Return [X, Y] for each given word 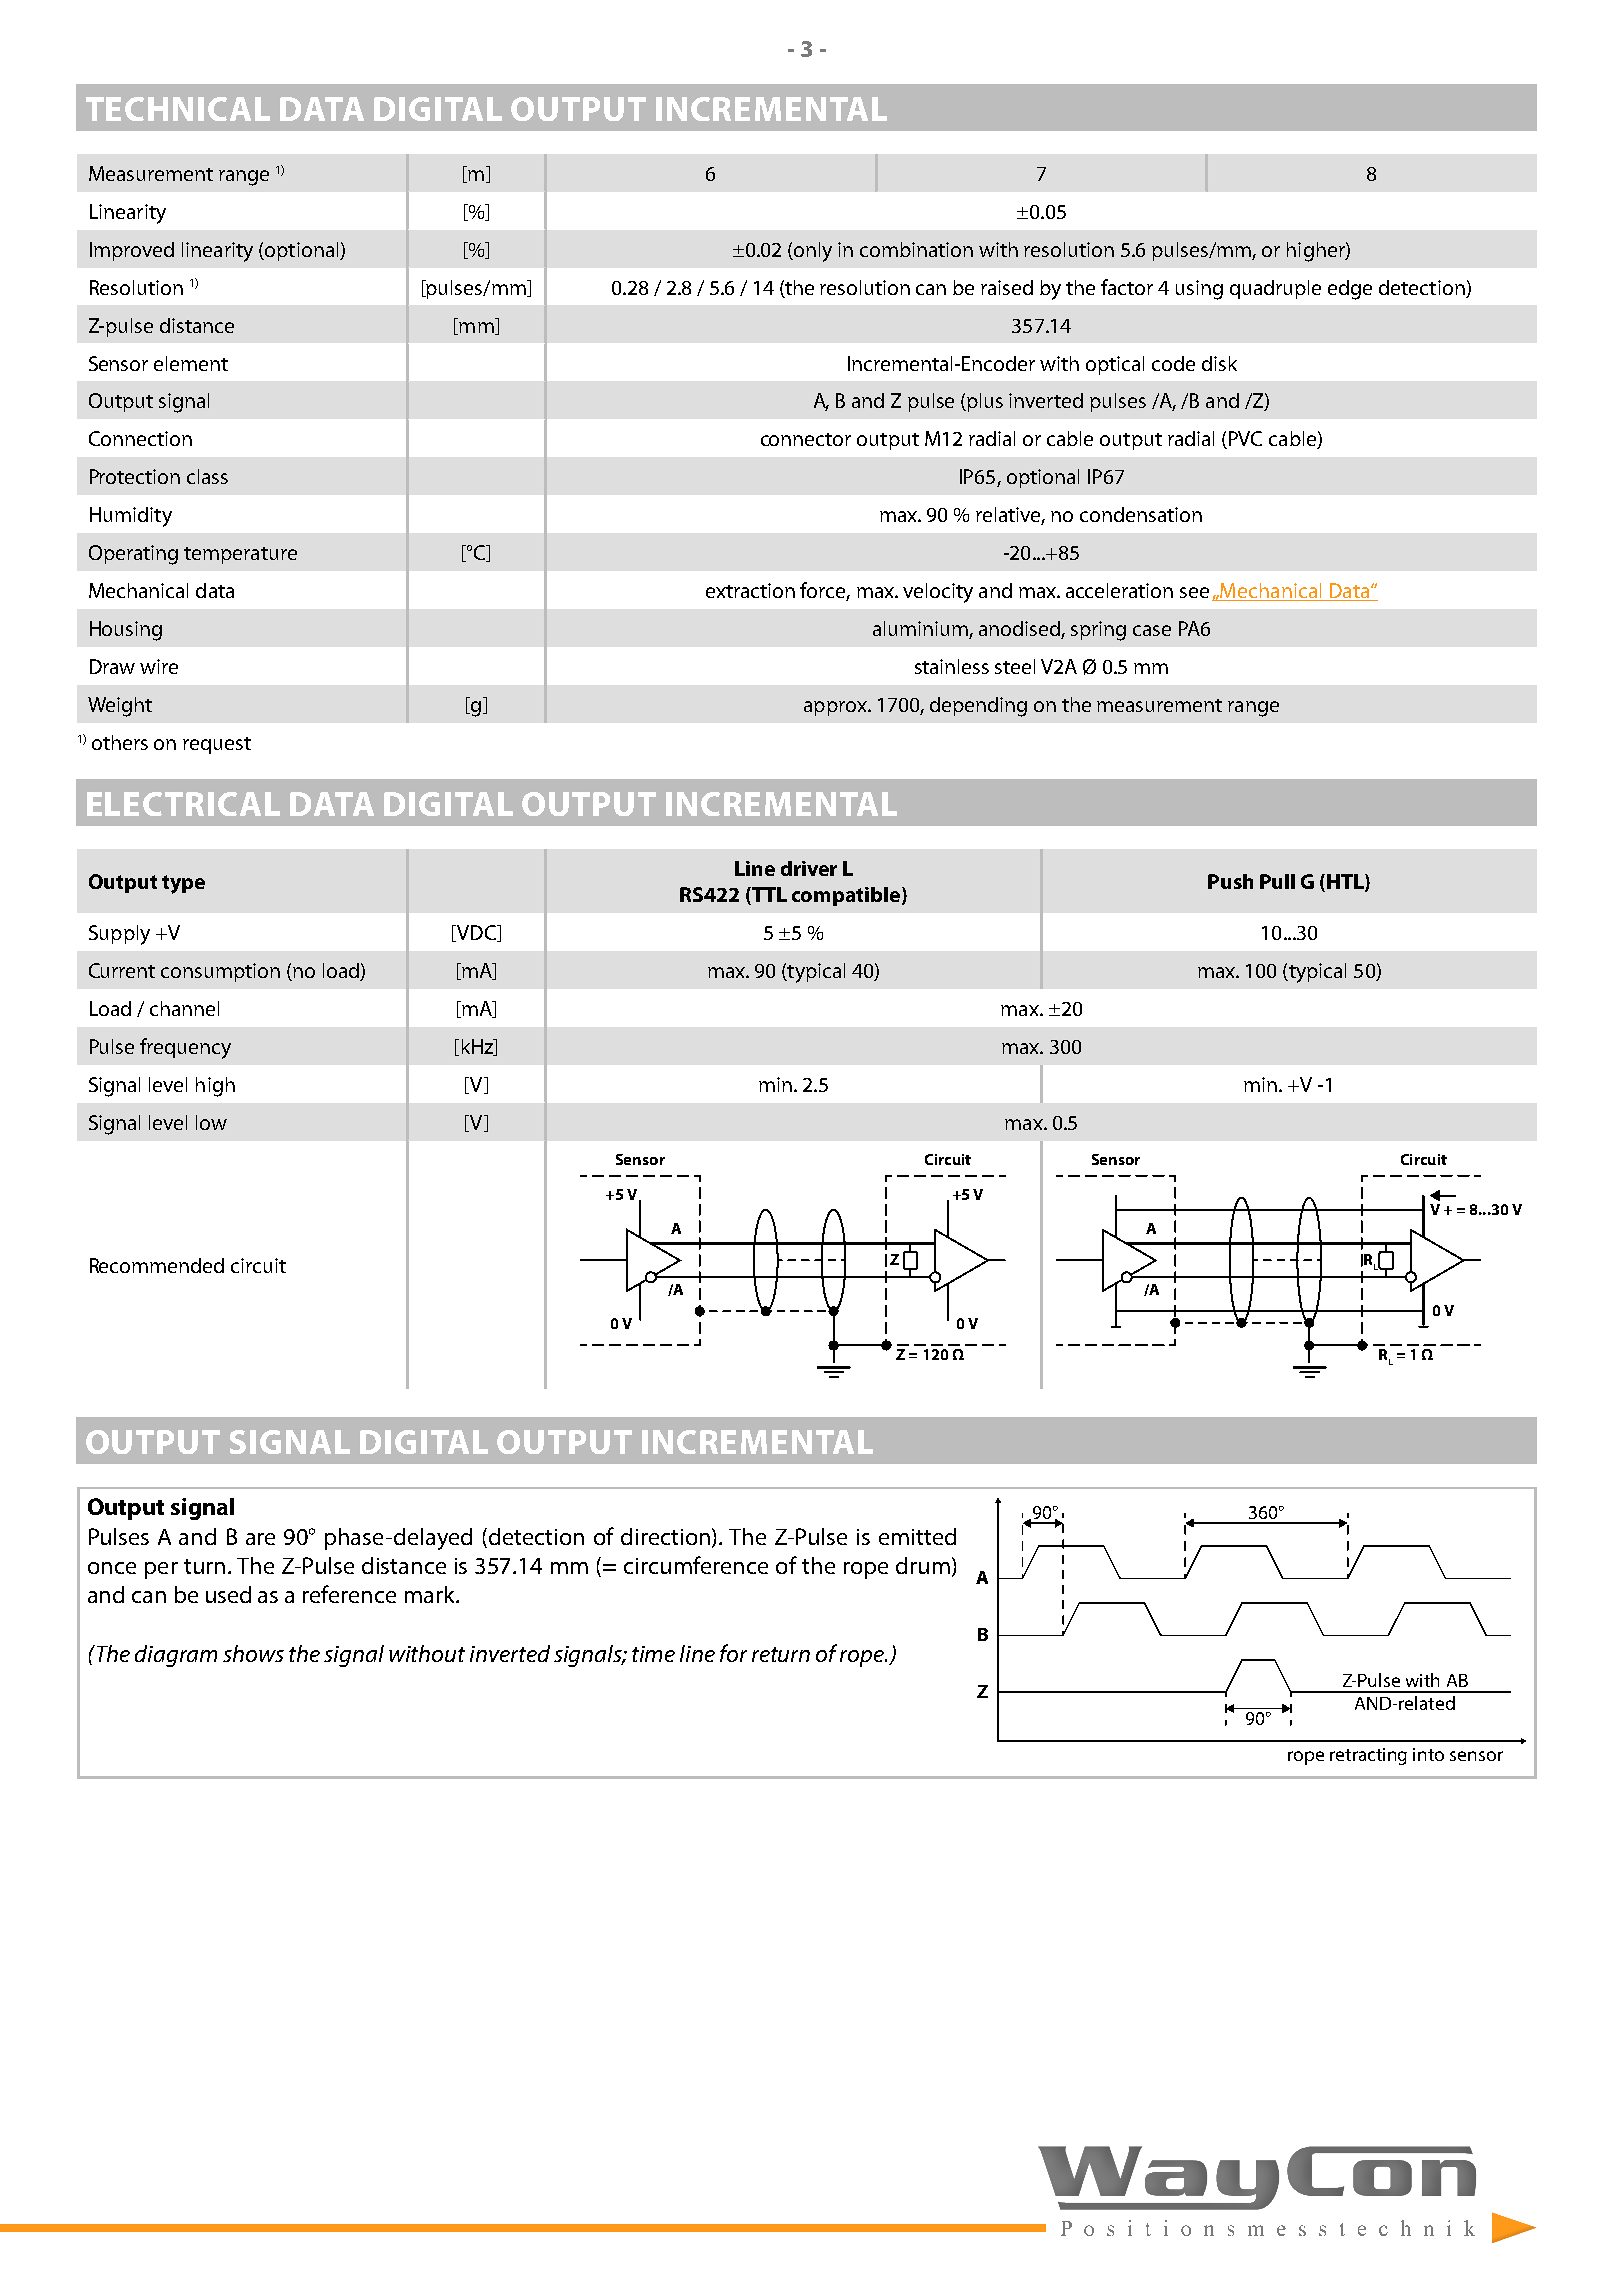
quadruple [1275, 289]
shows [253, 1653]
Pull [1277, 881]
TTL [768, 896]
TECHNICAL [178, 109]
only [812, 252]
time [653, 1654]
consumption [220, 972]
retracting [1368, 1756]
